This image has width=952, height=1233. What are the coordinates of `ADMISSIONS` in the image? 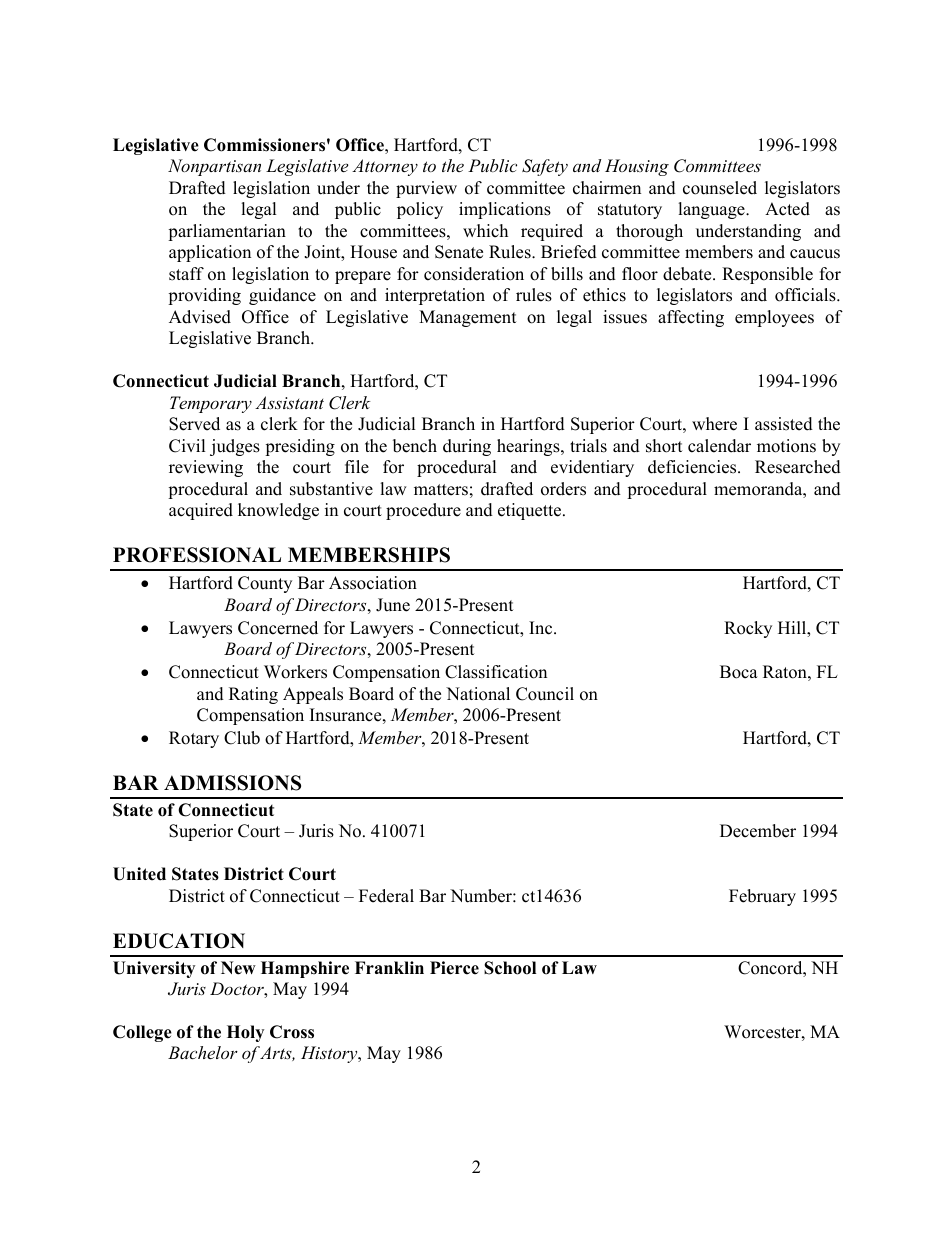 It's located at (232, 783).
